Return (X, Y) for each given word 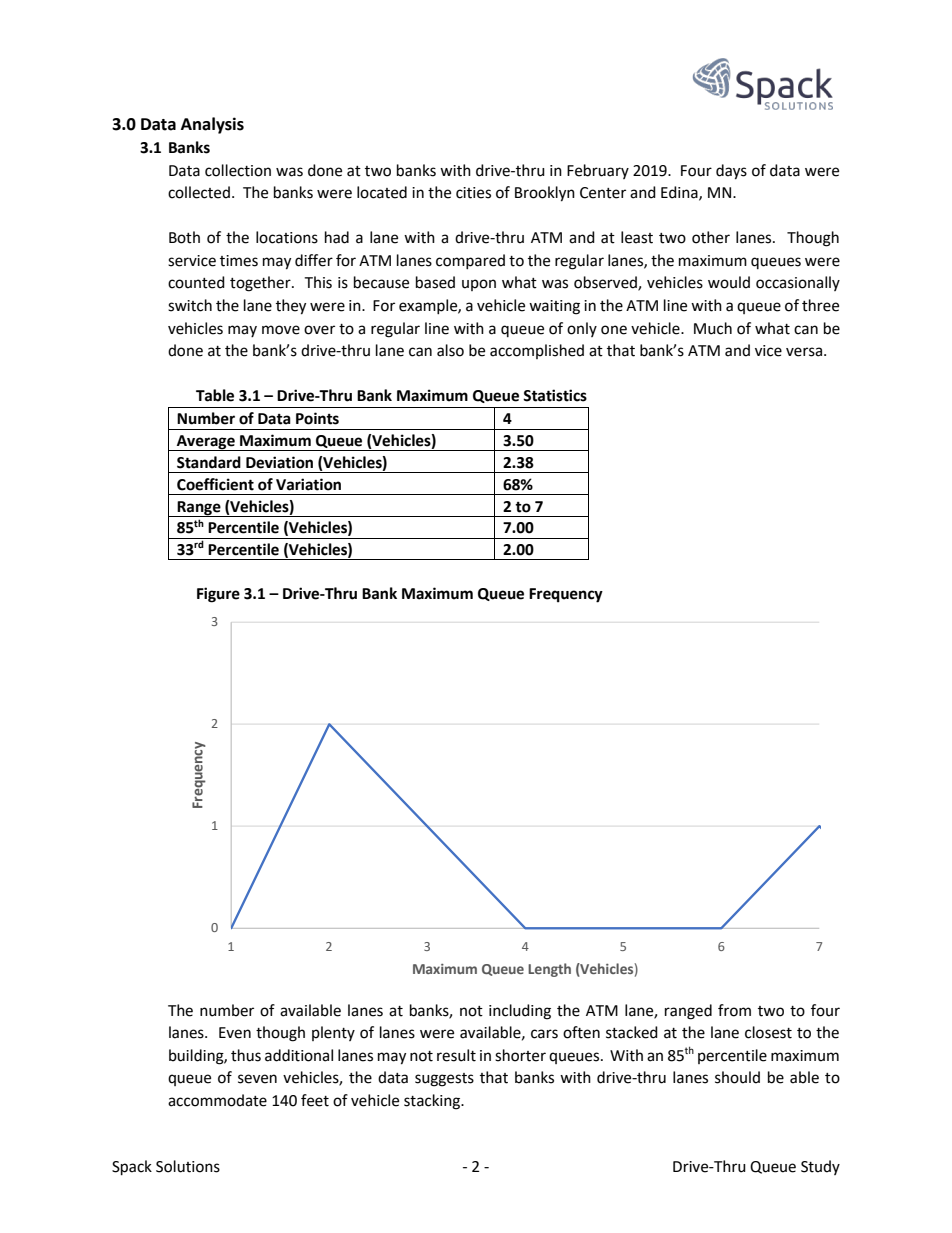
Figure (218, 595)
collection (238, 170)
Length (549, 970)
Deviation (279, 462)
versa (804, 352)
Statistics (555, 395)
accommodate (217, 1100)
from (734, 1010)
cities (473, 193)
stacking (433, 1102)
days (731, 172)
